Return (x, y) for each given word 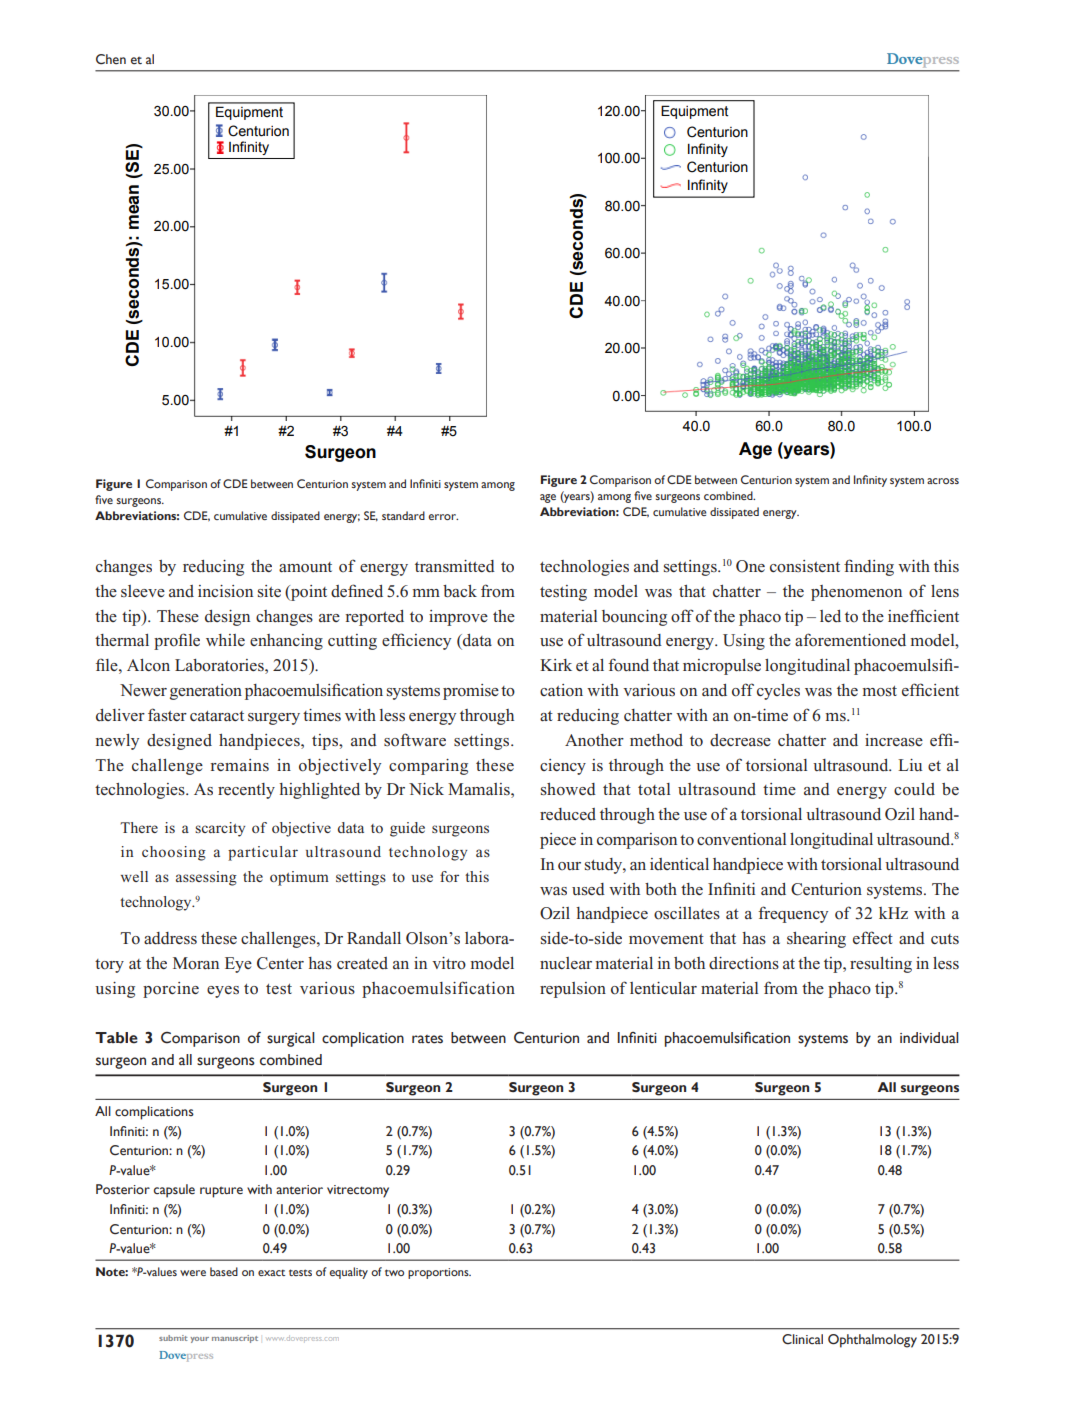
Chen (111, 59)
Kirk (556, 665)
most (879, 691)
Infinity (870, 481)
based (224, 1271)
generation (206, 692)
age (548, 498)
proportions (439, 1273)
